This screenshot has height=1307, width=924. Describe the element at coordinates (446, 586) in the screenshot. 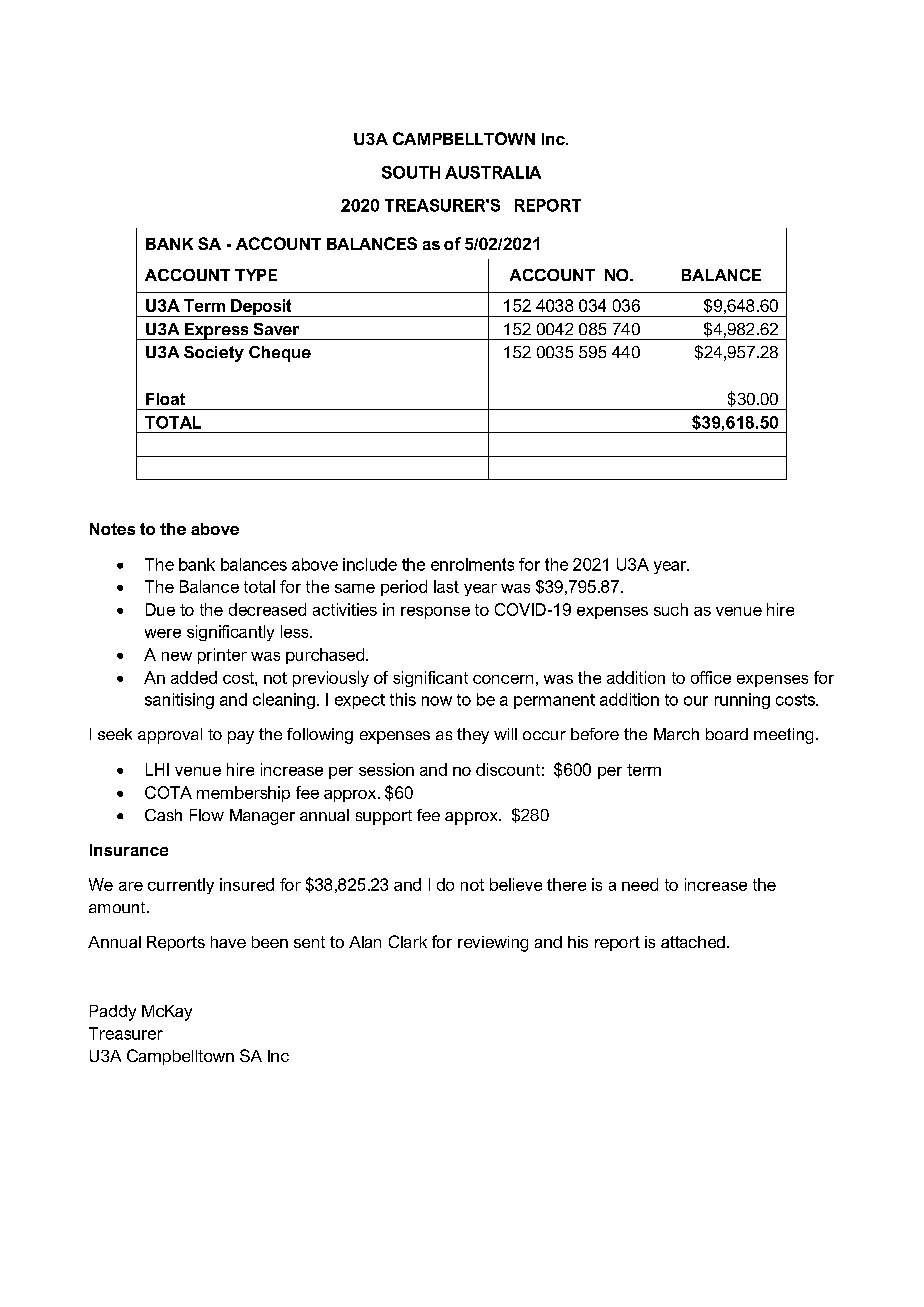

I see `last` at that location.
